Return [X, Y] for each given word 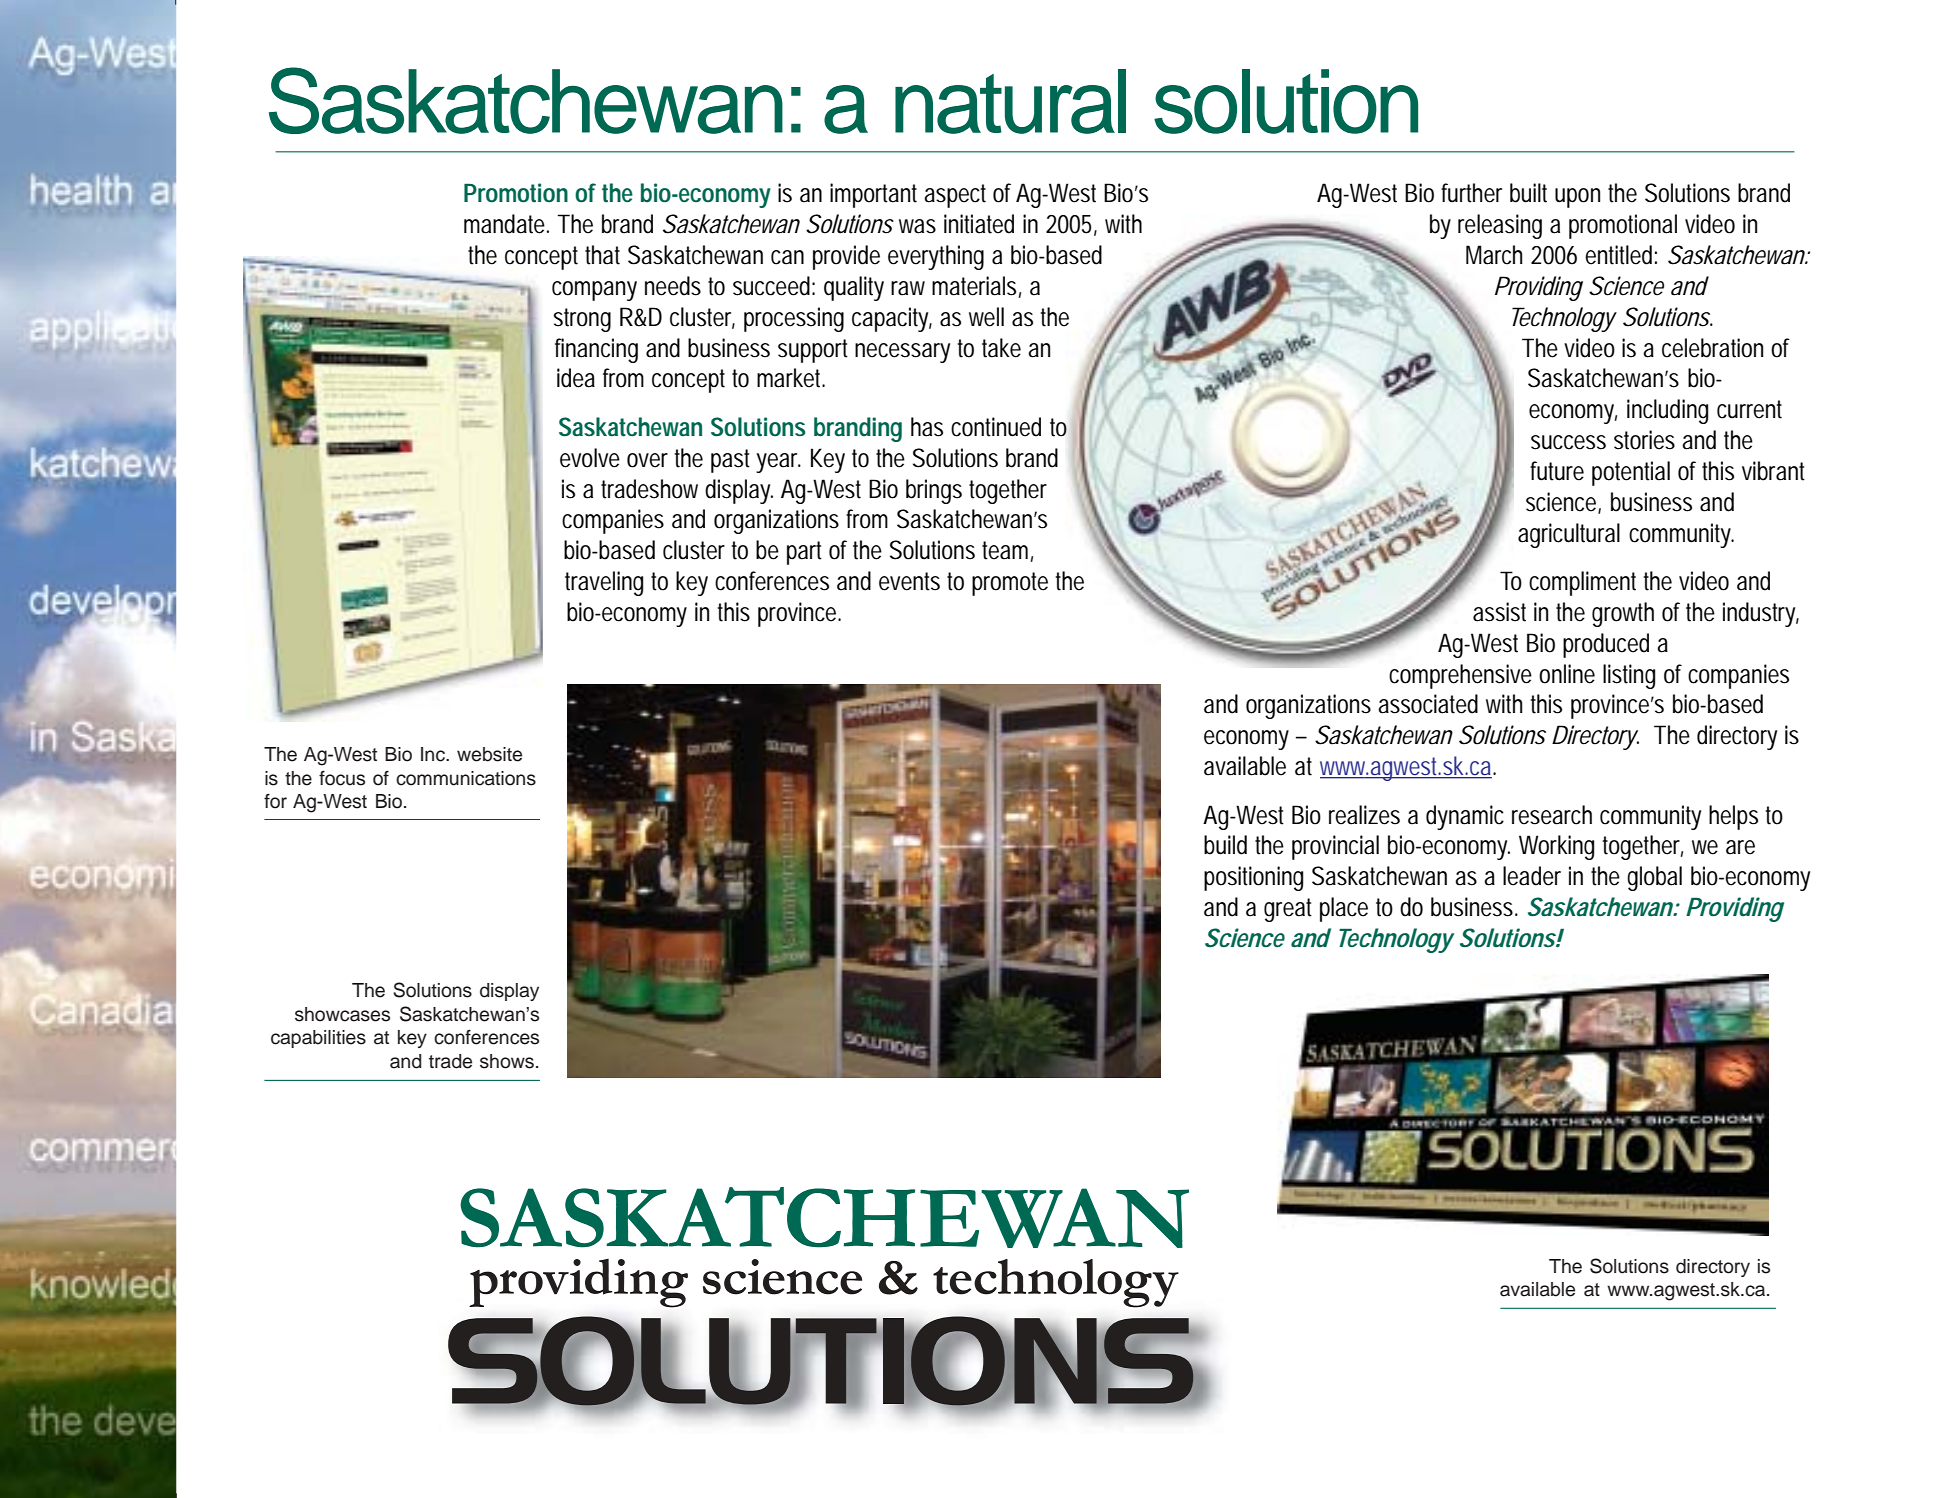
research [1552, 815]
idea [576, 378]
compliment [1582, 583]
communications [466, 778]
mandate [506, 224]
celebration [1712, 348]
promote [1010, 584]
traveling [604, 583]
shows [507, 1061]
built [1528, 193]
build [1225, 845]
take [1001, 348]
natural [1010, 101]
